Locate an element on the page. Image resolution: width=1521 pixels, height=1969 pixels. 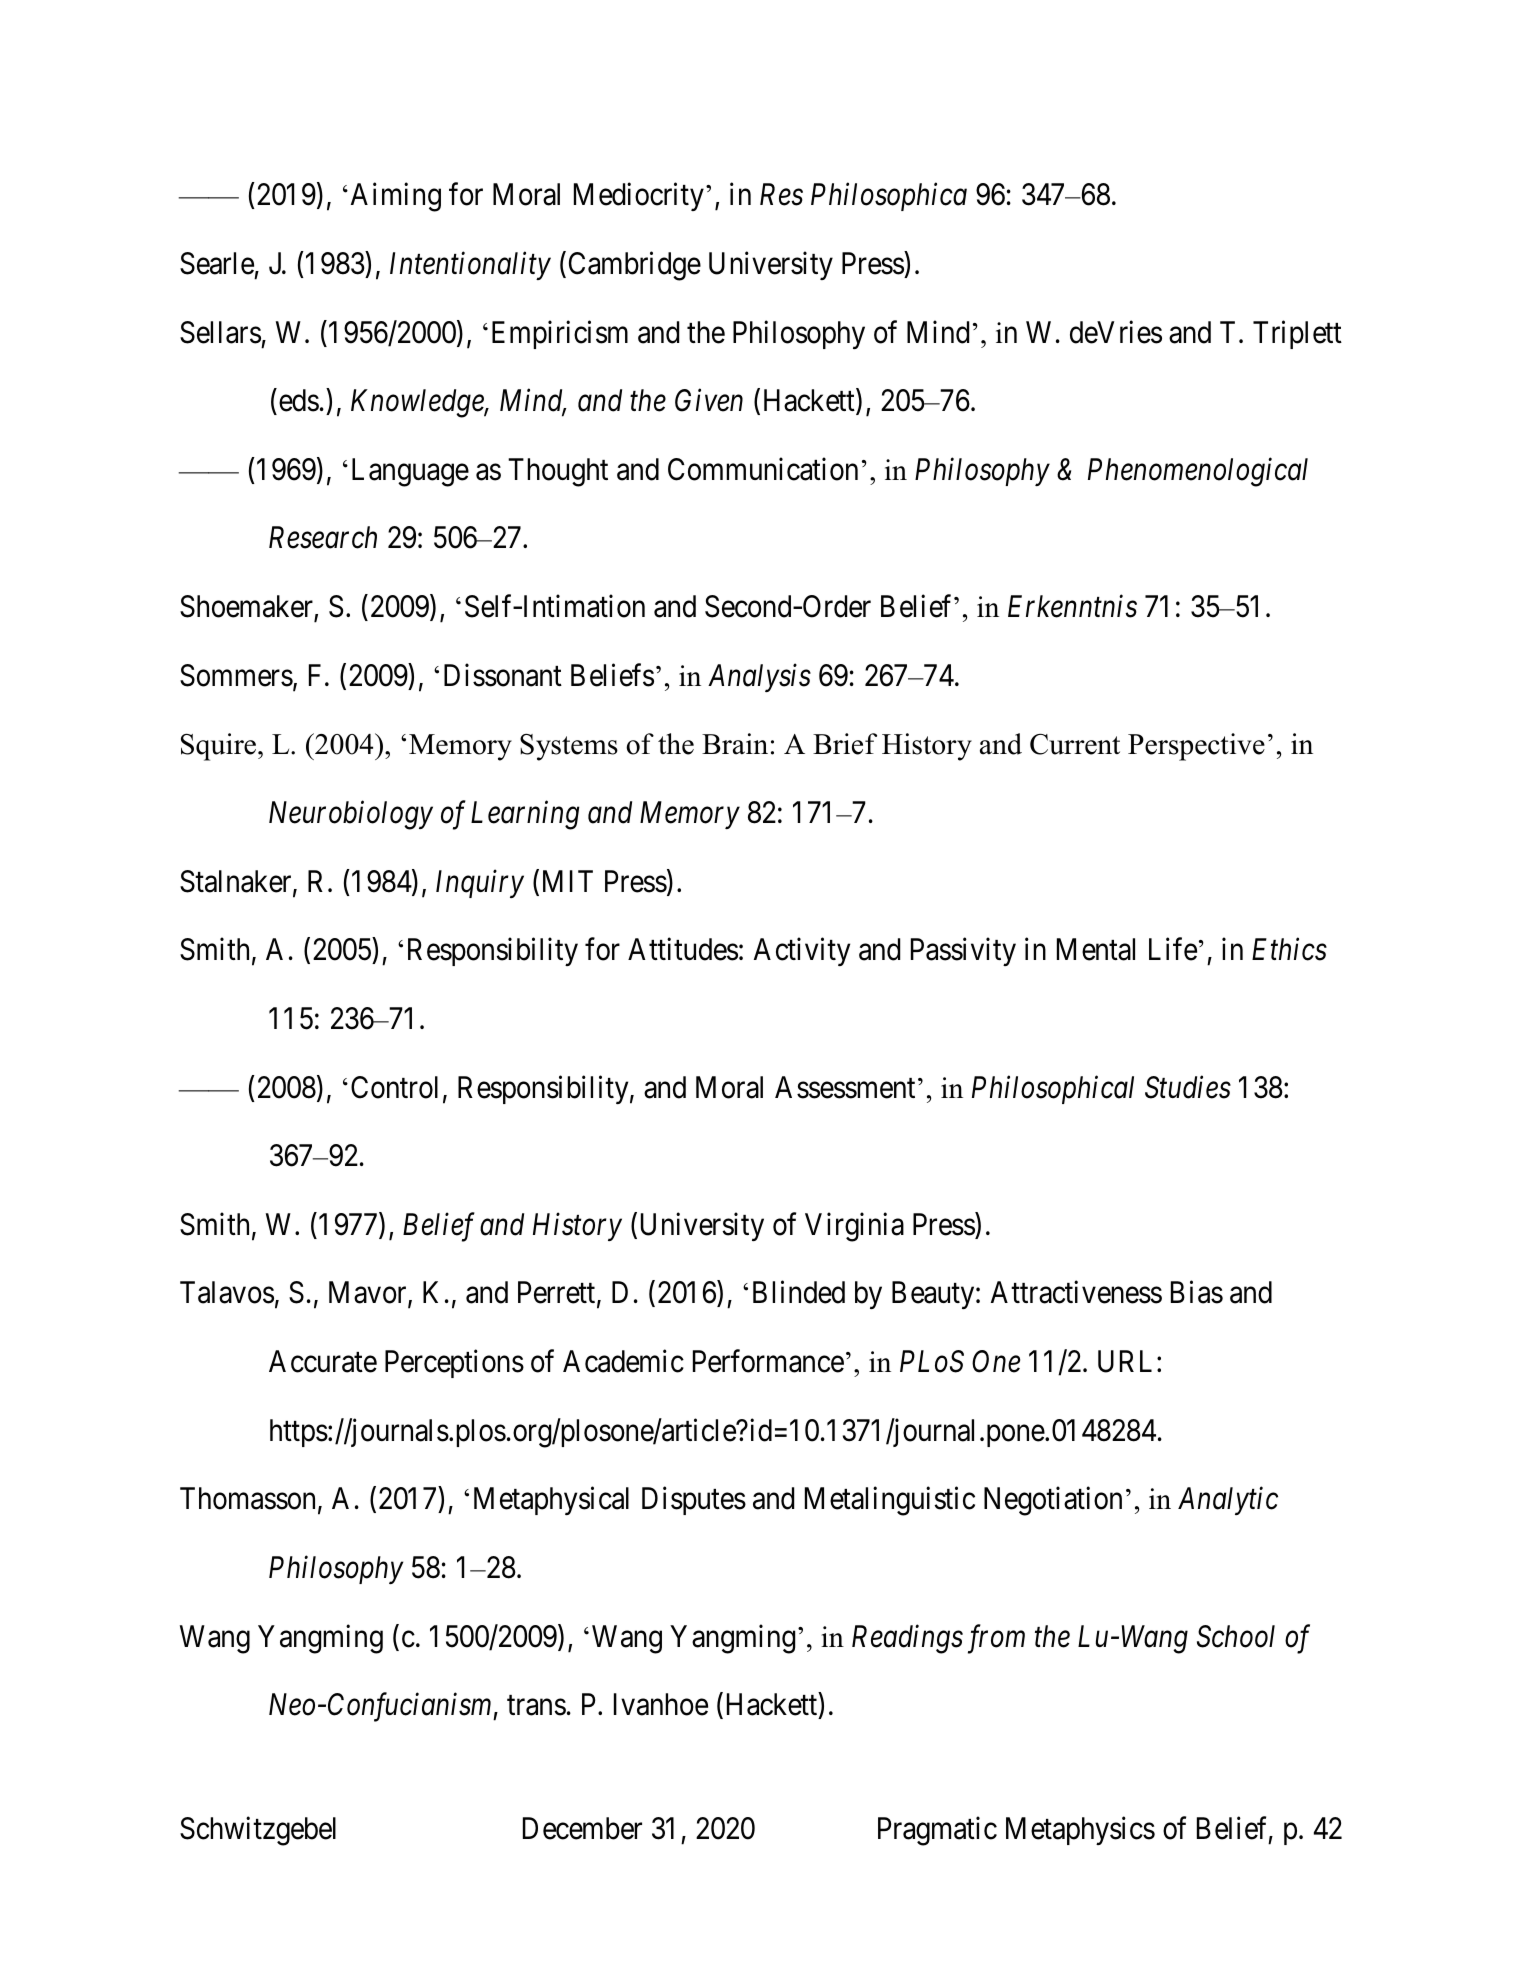
Life is located at coordinates (1173, 949).
